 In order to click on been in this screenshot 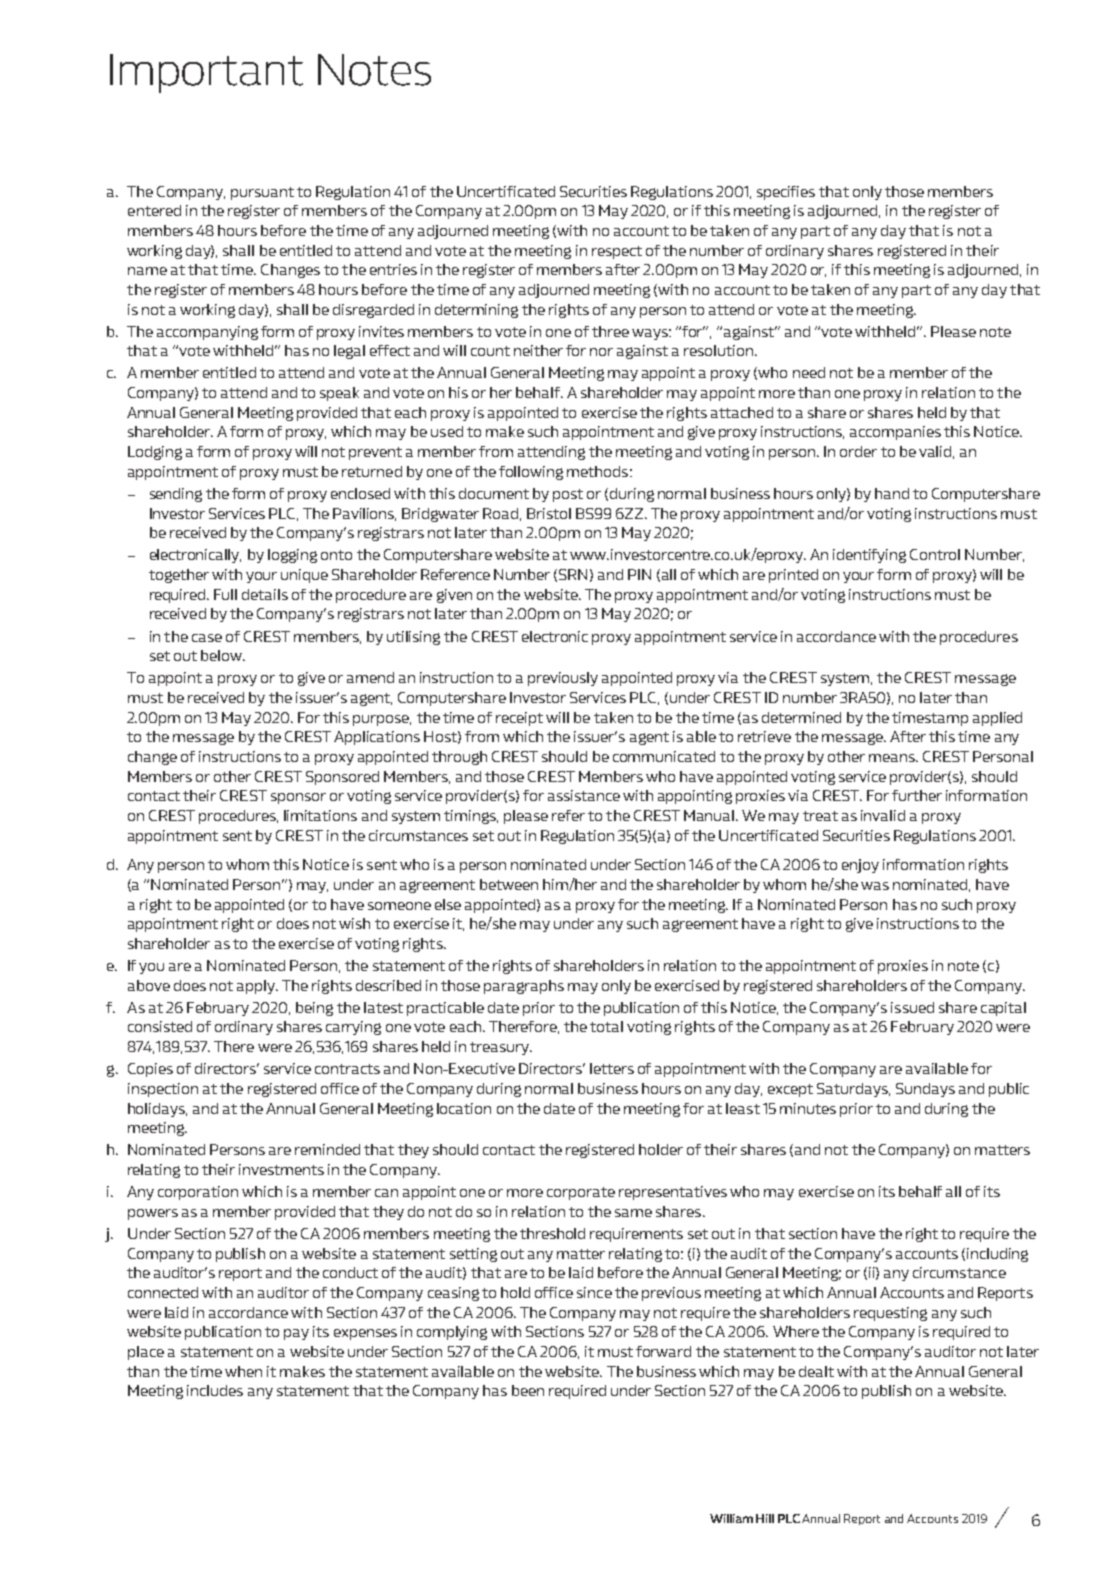, I will do `click(528, 1390)`.
